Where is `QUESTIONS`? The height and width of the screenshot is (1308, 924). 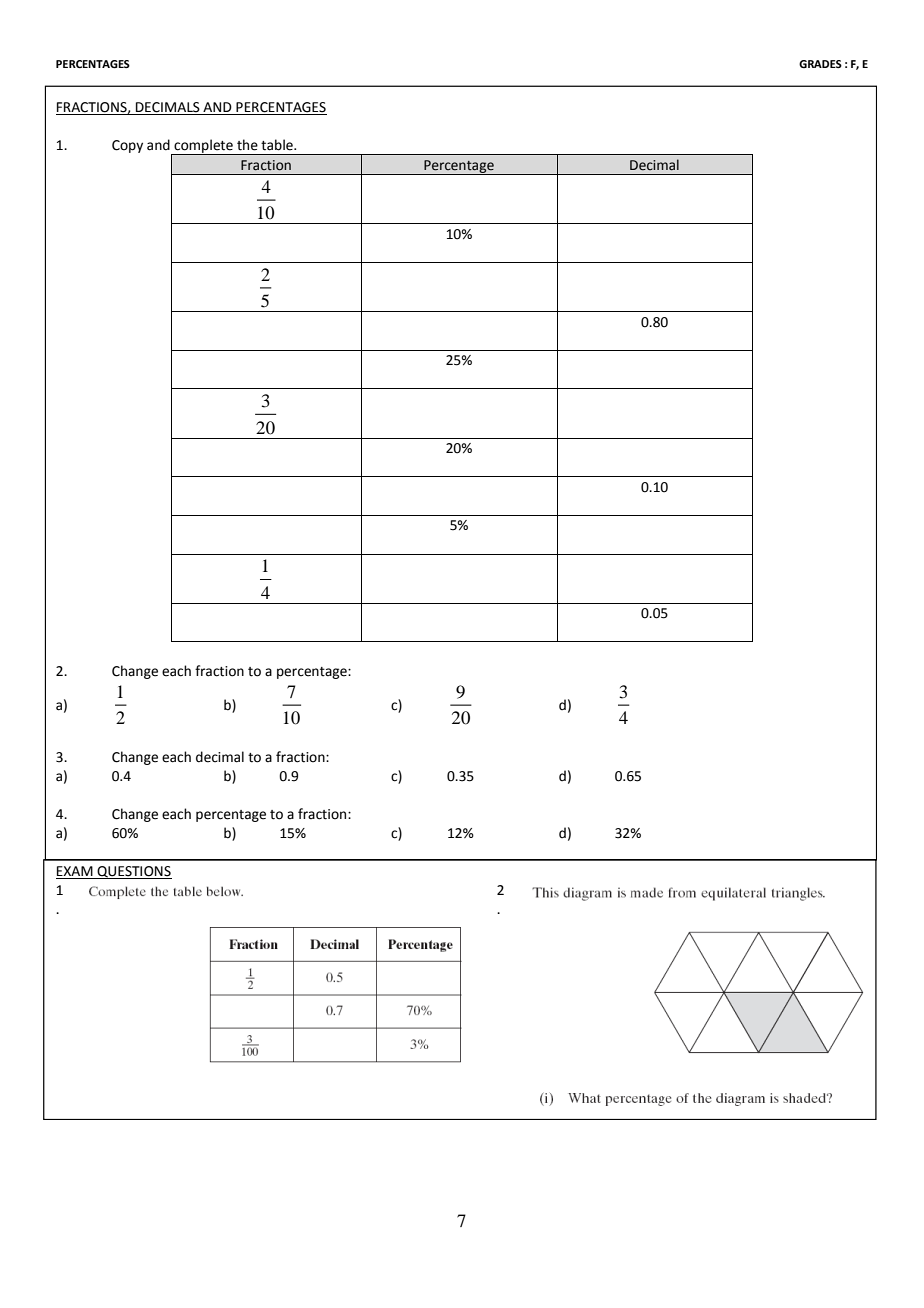
QUESTIONS is located at coordinates (133, 872).
